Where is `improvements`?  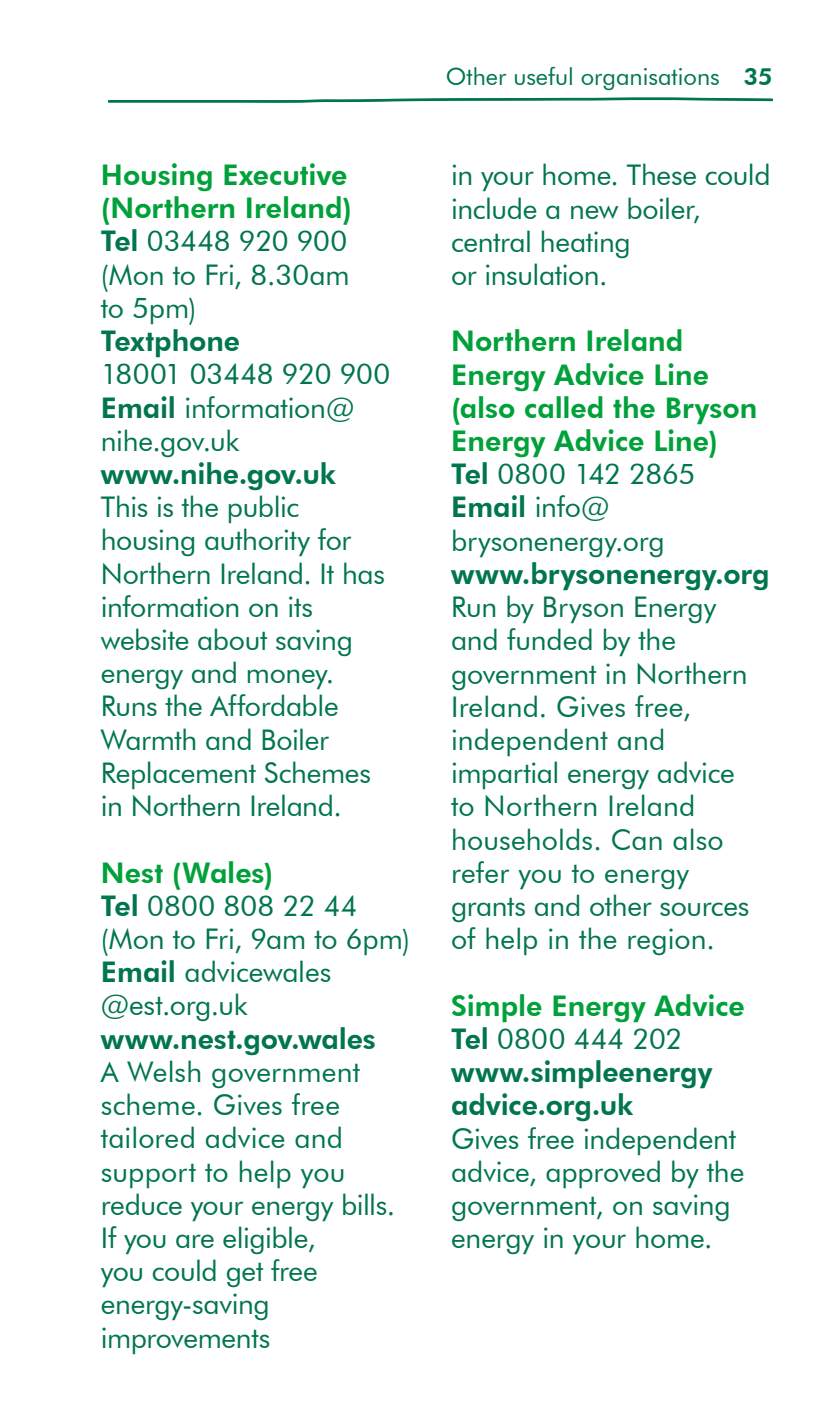
improvements is located at coordinates (185, 1340).
